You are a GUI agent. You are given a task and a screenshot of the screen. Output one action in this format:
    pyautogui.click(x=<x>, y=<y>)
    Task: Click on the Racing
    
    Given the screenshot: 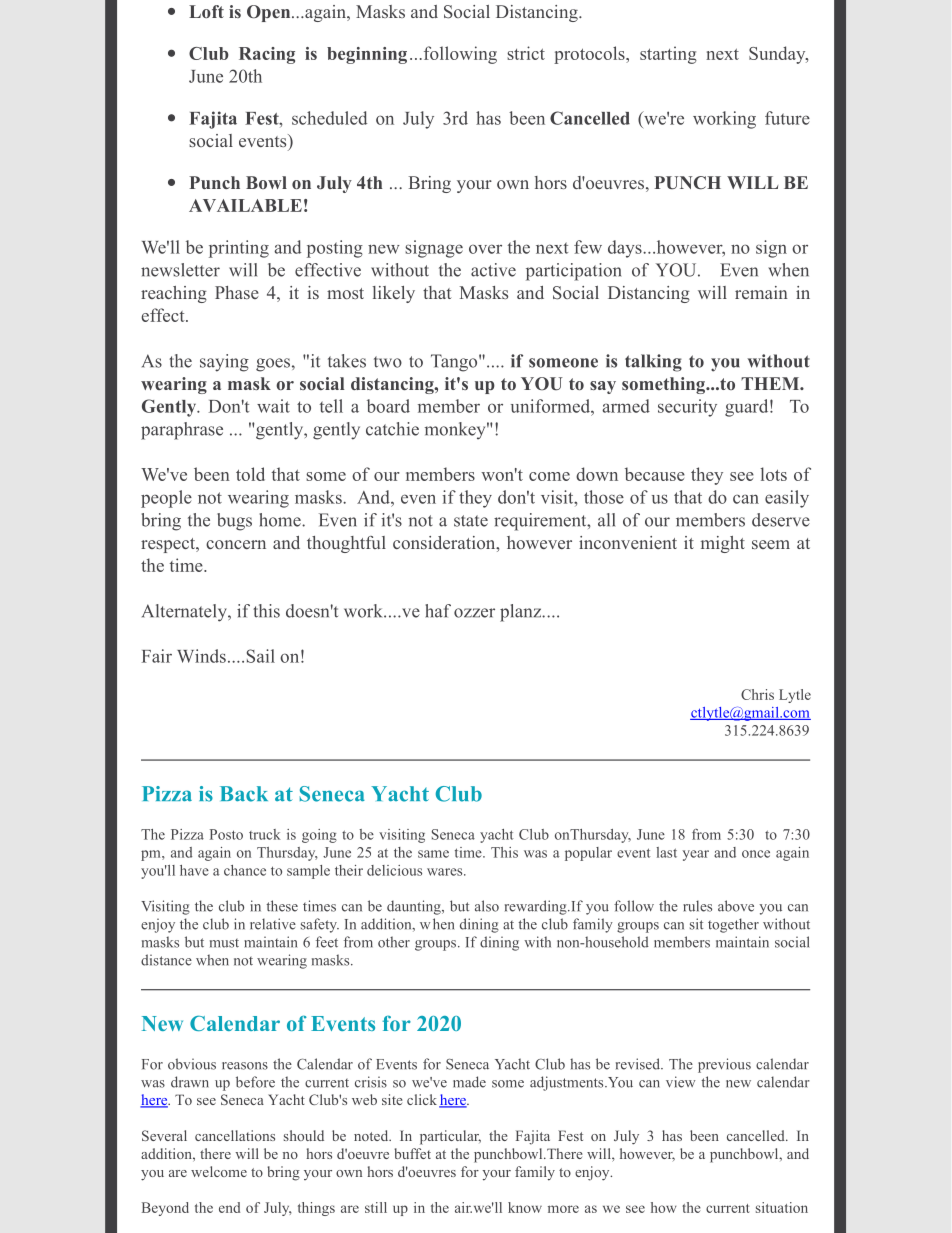 What is the action you would take?
    pyautogui.click(x=267, y=55)
